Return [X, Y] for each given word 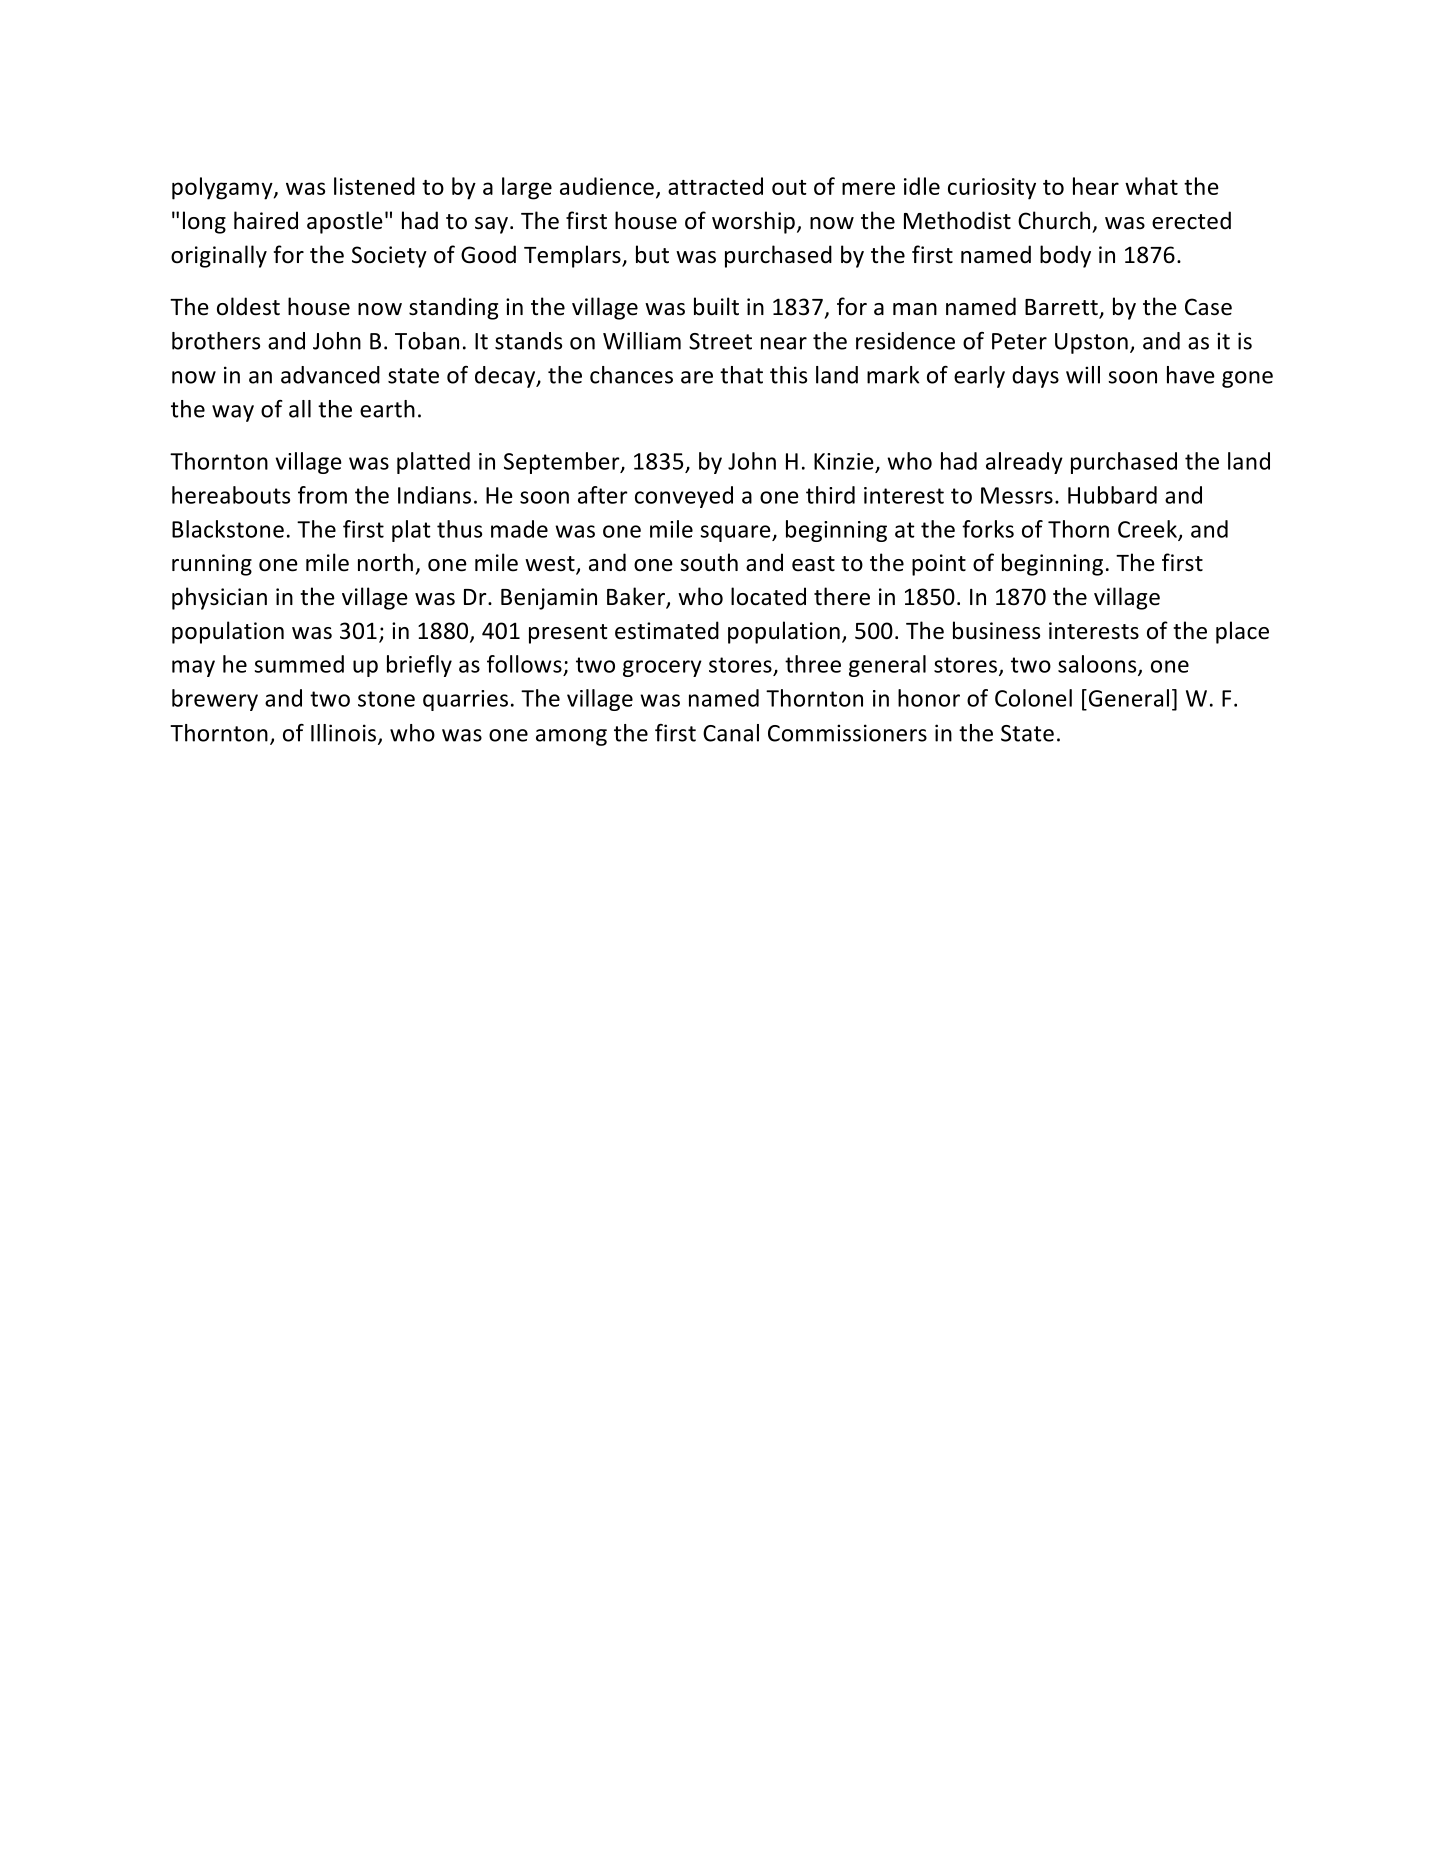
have [1191, 375]
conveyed [684, 497]
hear [1096, 186]
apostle [345, 222]
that [741, 375]
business [996, 630]
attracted [715, 186]
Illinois [345, 734]
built [716, 306]
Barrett [1062, 308]
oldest [248, 306]
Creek [1148, 530]
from [322, 495]
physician [219, 598]
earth [387, 409]
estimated [667, 630]
